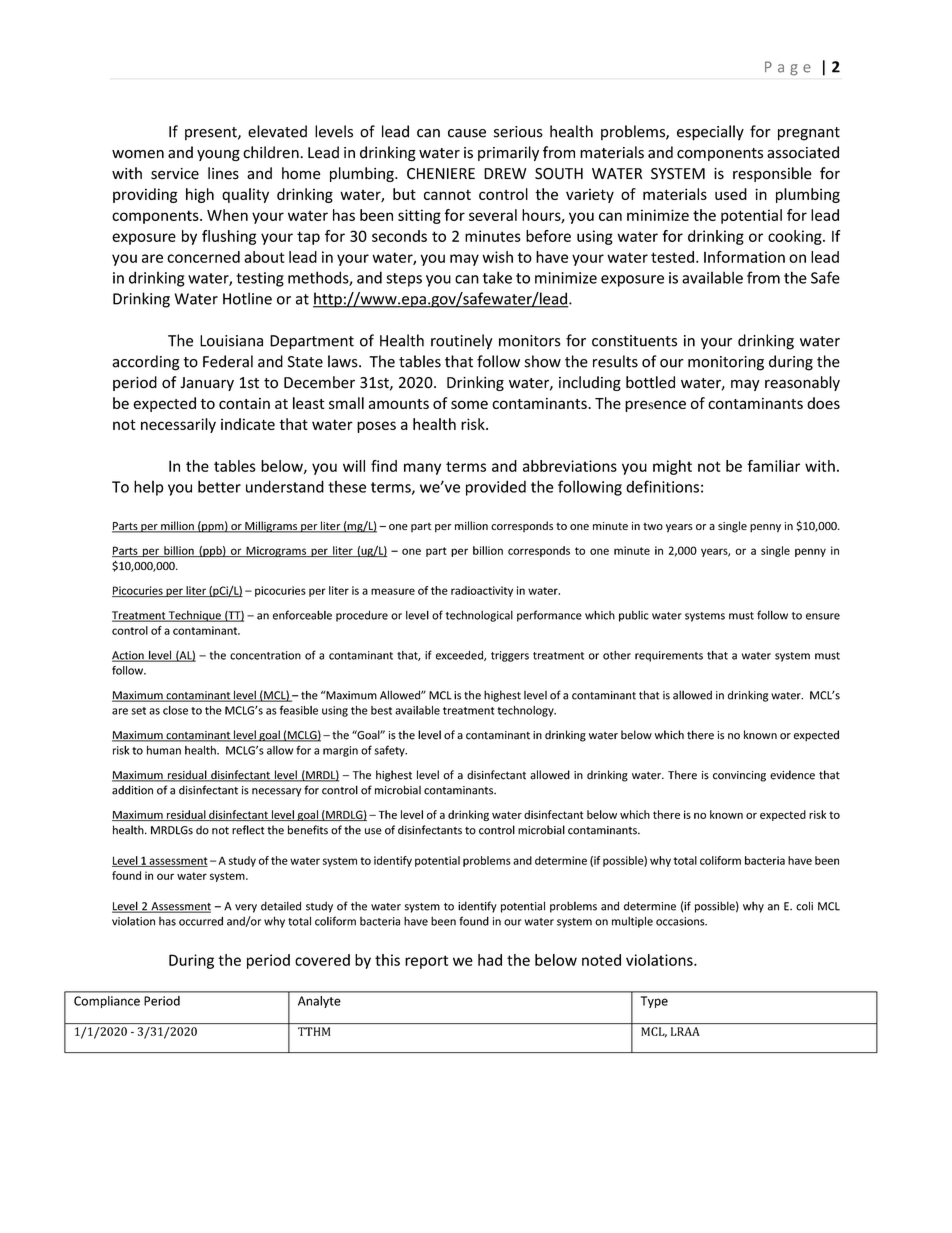 Image resolution: width=952 pixels, height=1233 pixels. What do you see at coordinates (164, 750) in the screenshot?
I see `human` at bounding box center [164, 750].
